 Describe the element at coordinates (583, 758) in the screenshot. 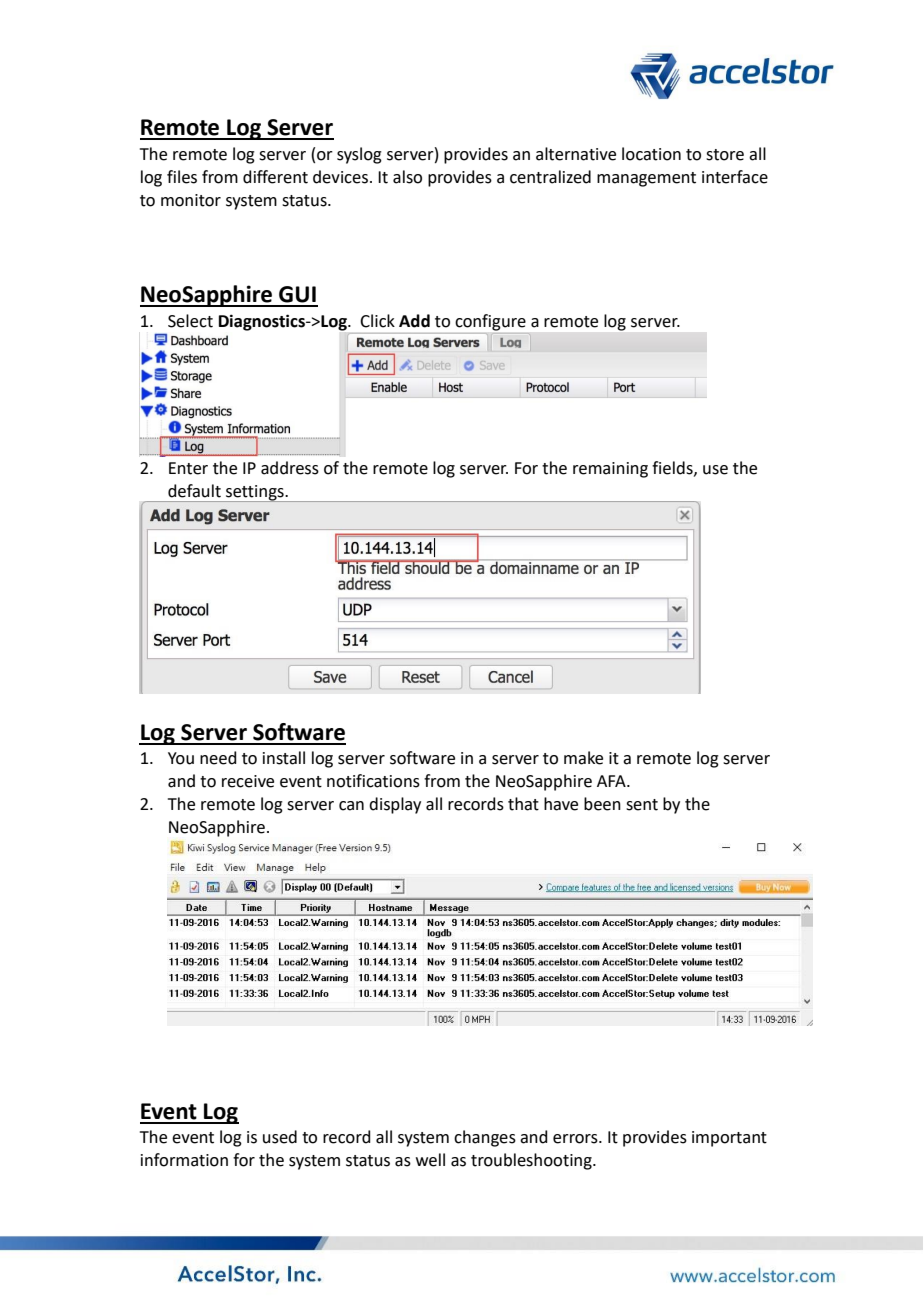

I see `make` at that location.
